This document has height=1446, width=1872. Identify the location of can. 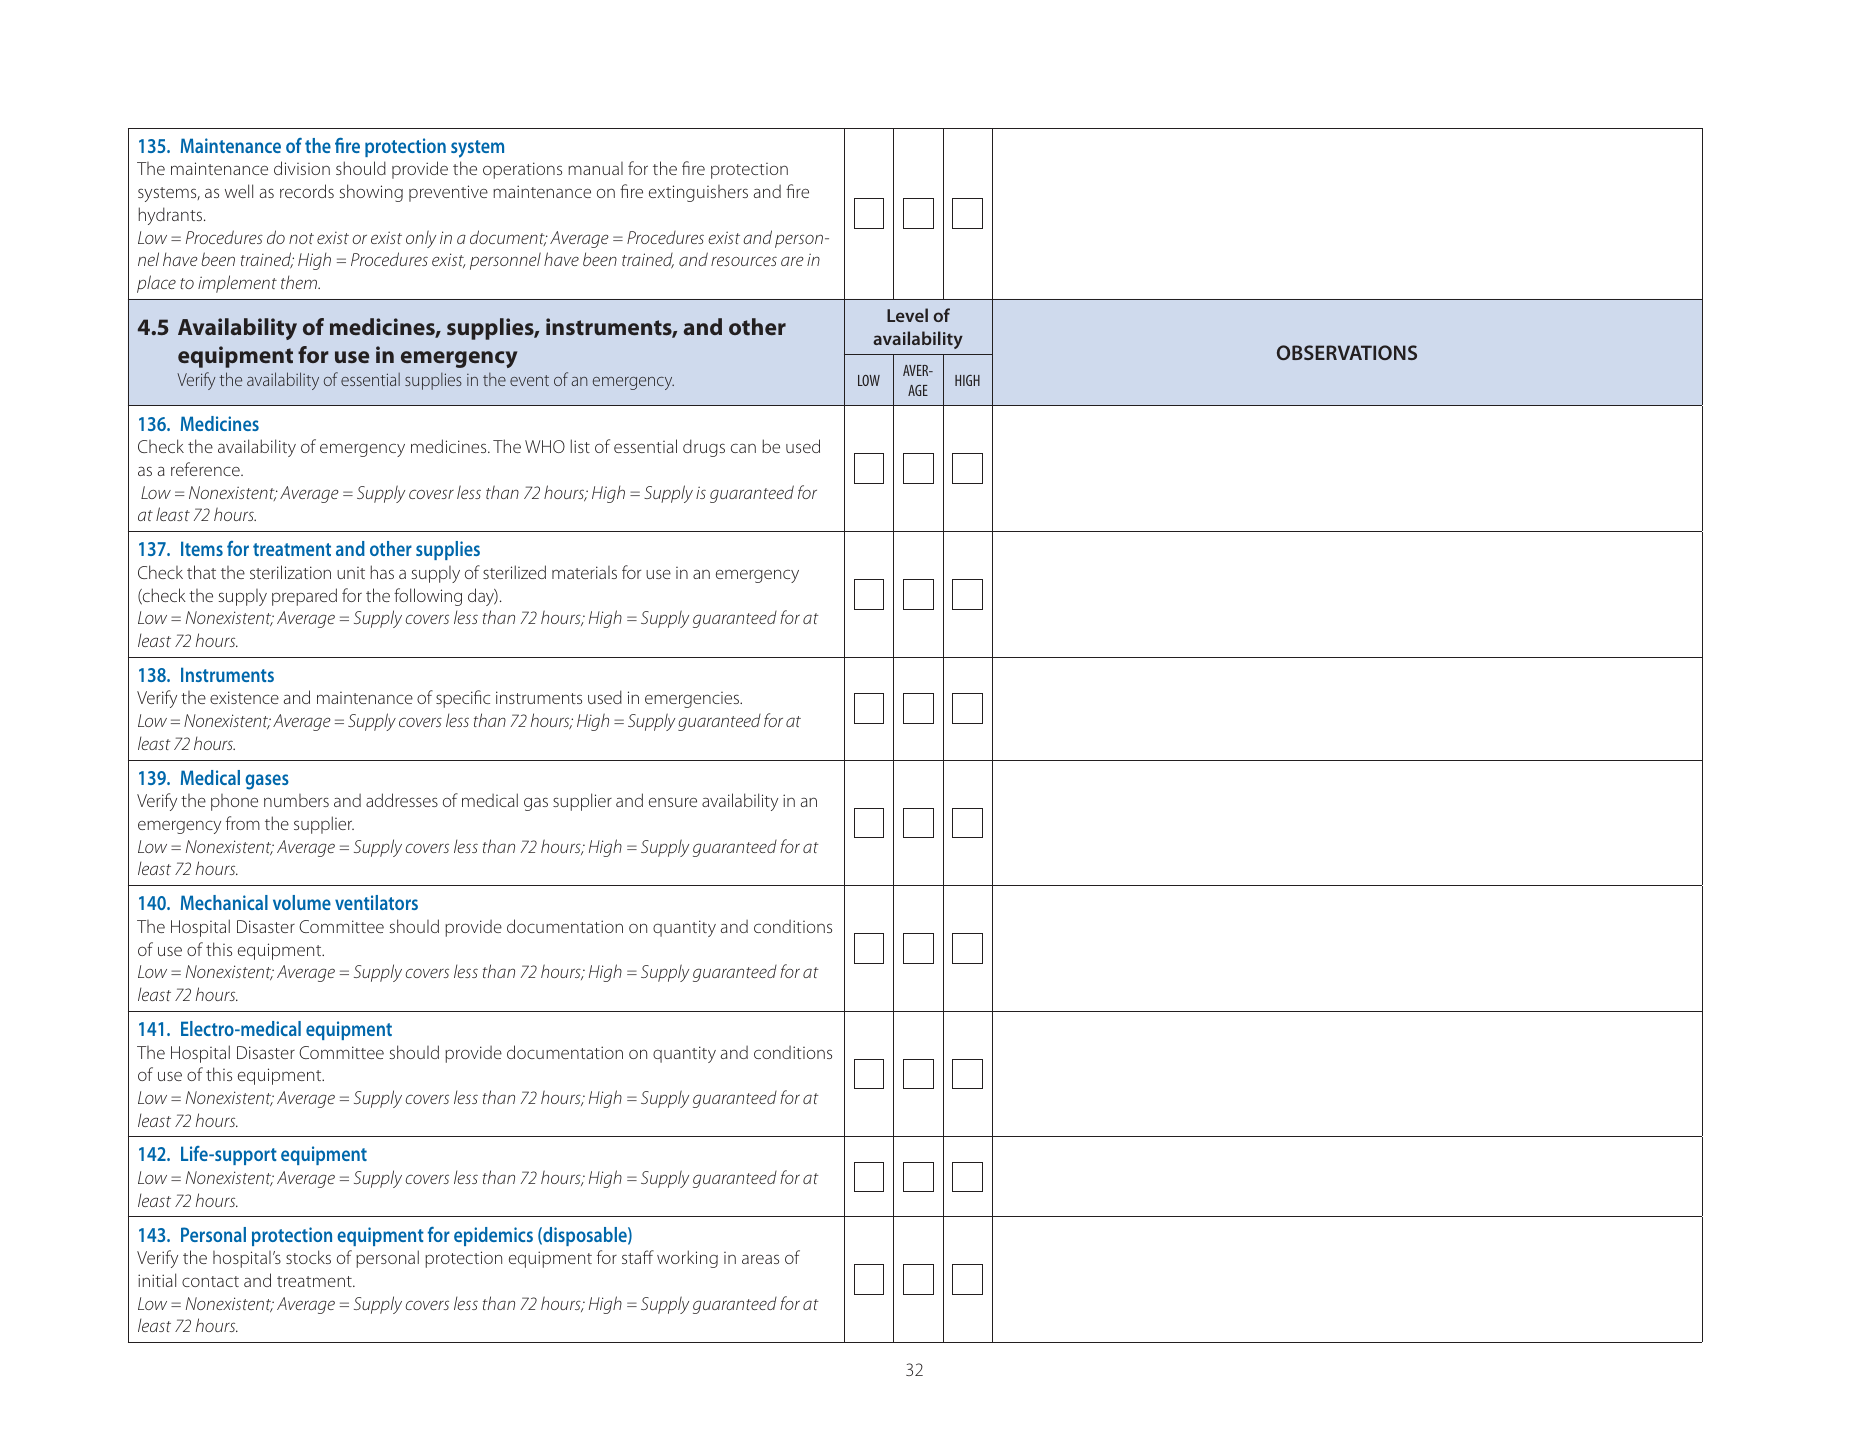
(743, 448).
